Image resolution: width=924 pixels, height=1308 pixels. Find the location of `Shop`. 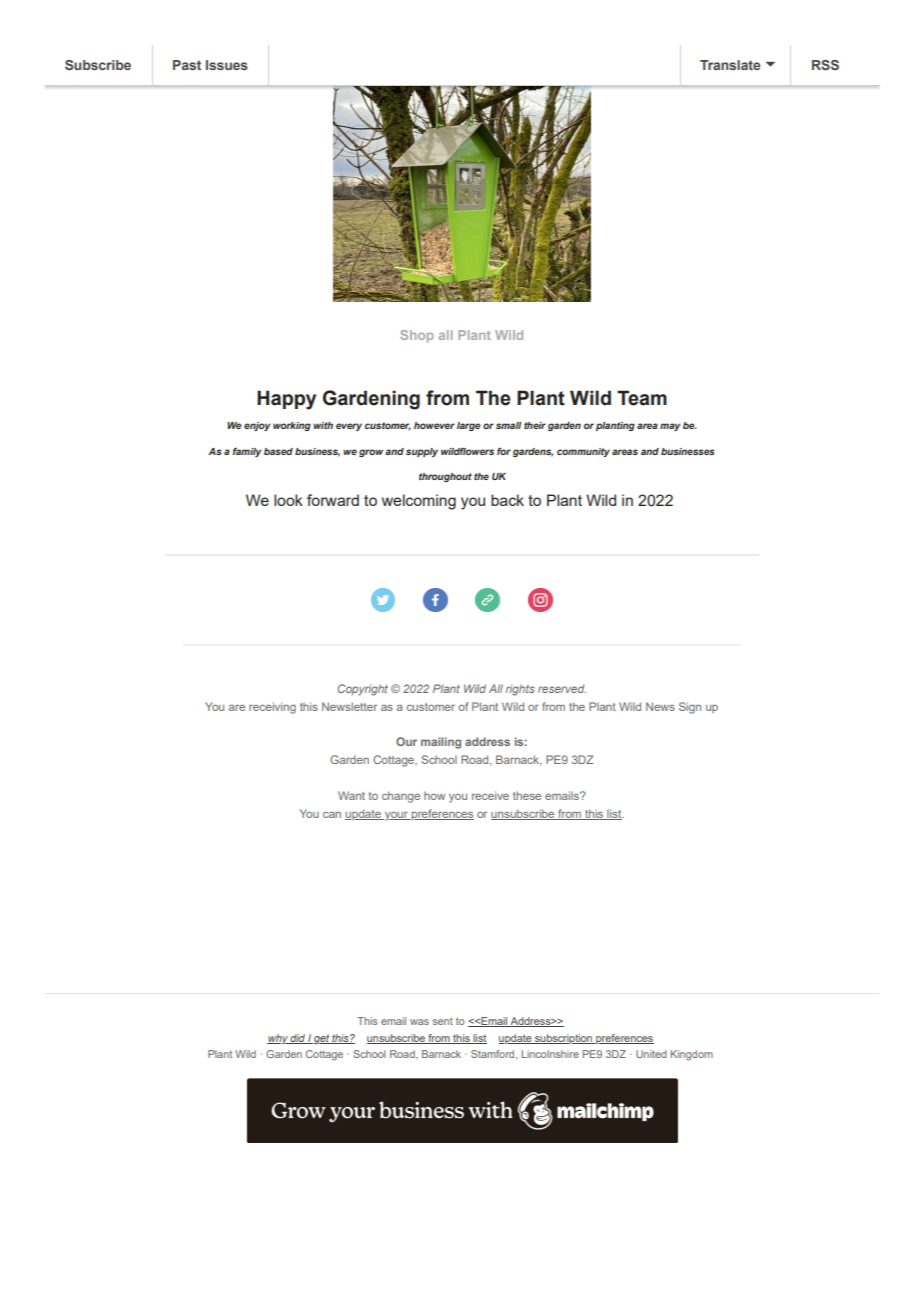

Shop is located at coordinates (417, 336).
